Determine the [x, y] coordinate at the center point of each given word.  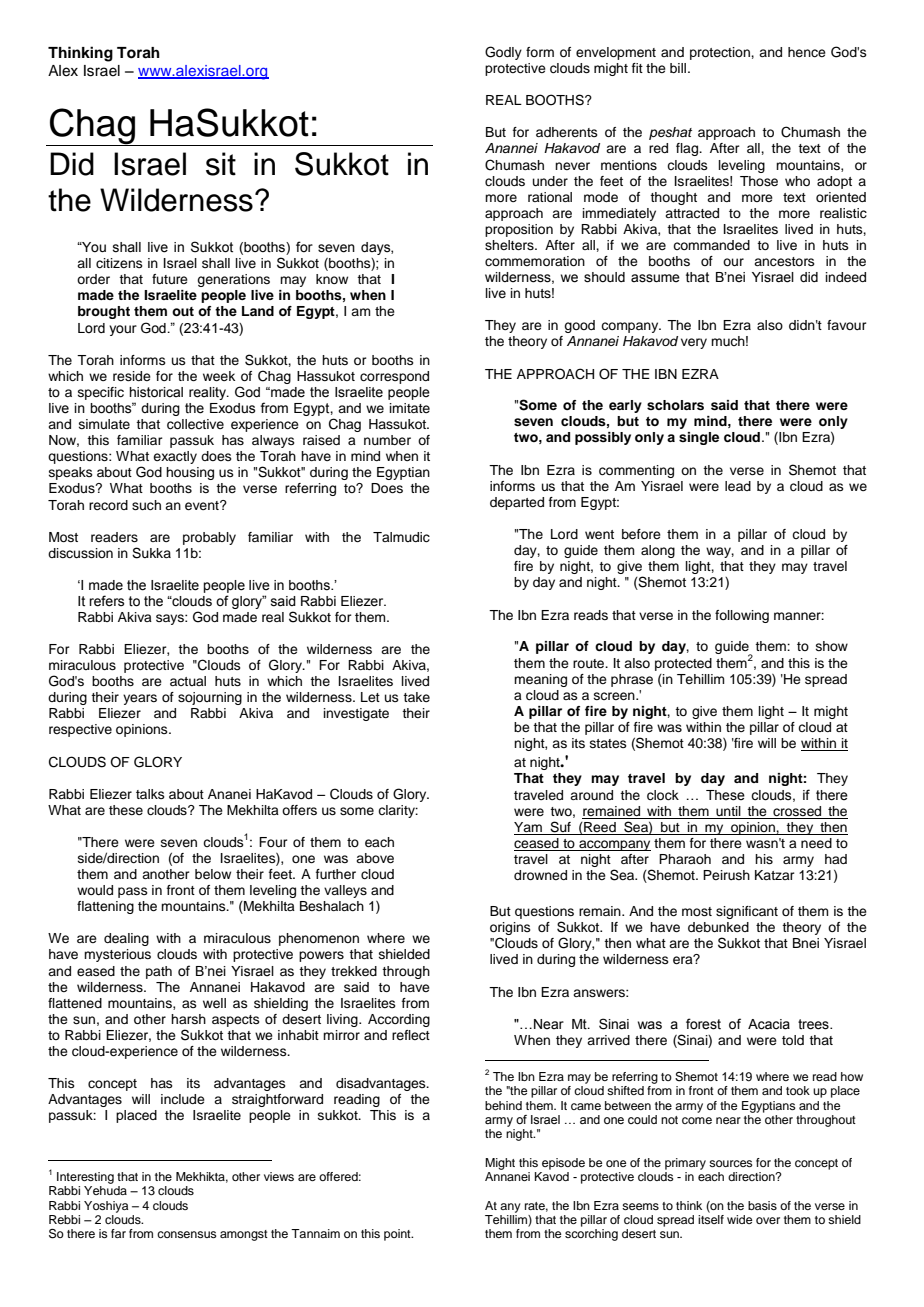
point [398, 1235]
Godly [503, 53]
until [728, 812]
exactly [175, 457]
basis [762, 1205]
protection [721, 53]
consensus [187, 1234]
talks [150, 794]
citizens [119, 263]
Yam [529, 828]
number [387, 440]
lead [738, 486]
